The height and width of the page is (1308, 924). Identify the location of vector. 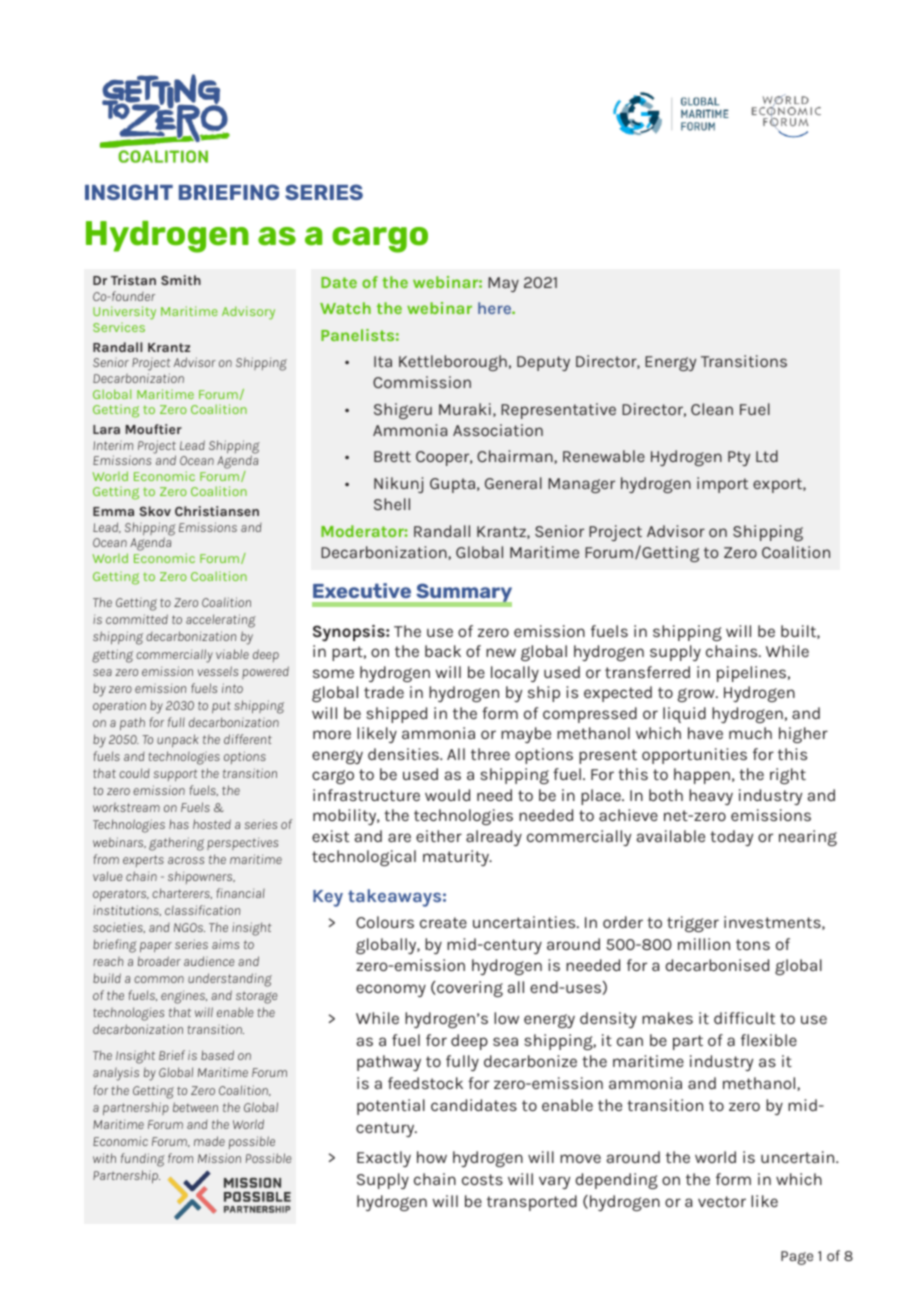
(722, 1201).
